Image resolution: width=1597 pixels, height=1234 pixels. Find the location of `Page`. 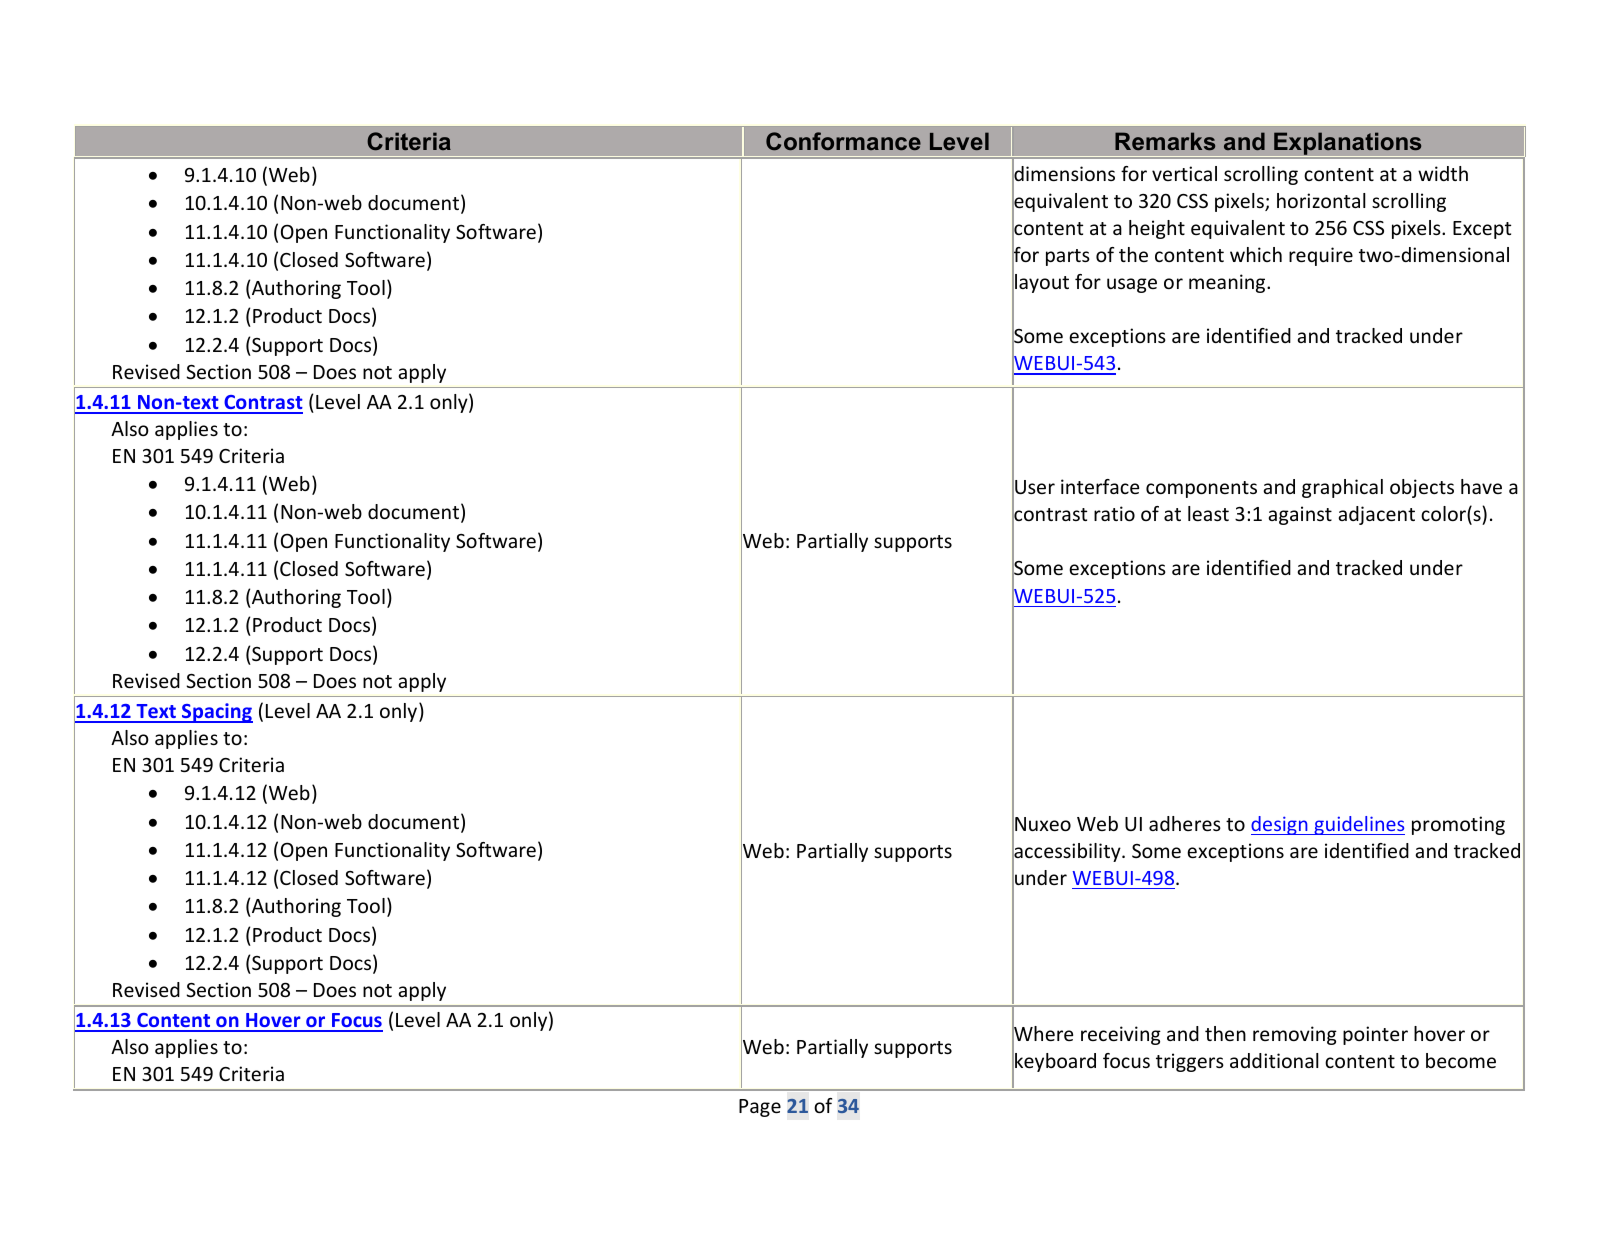

Page is located at coordinates (760, 1108).
